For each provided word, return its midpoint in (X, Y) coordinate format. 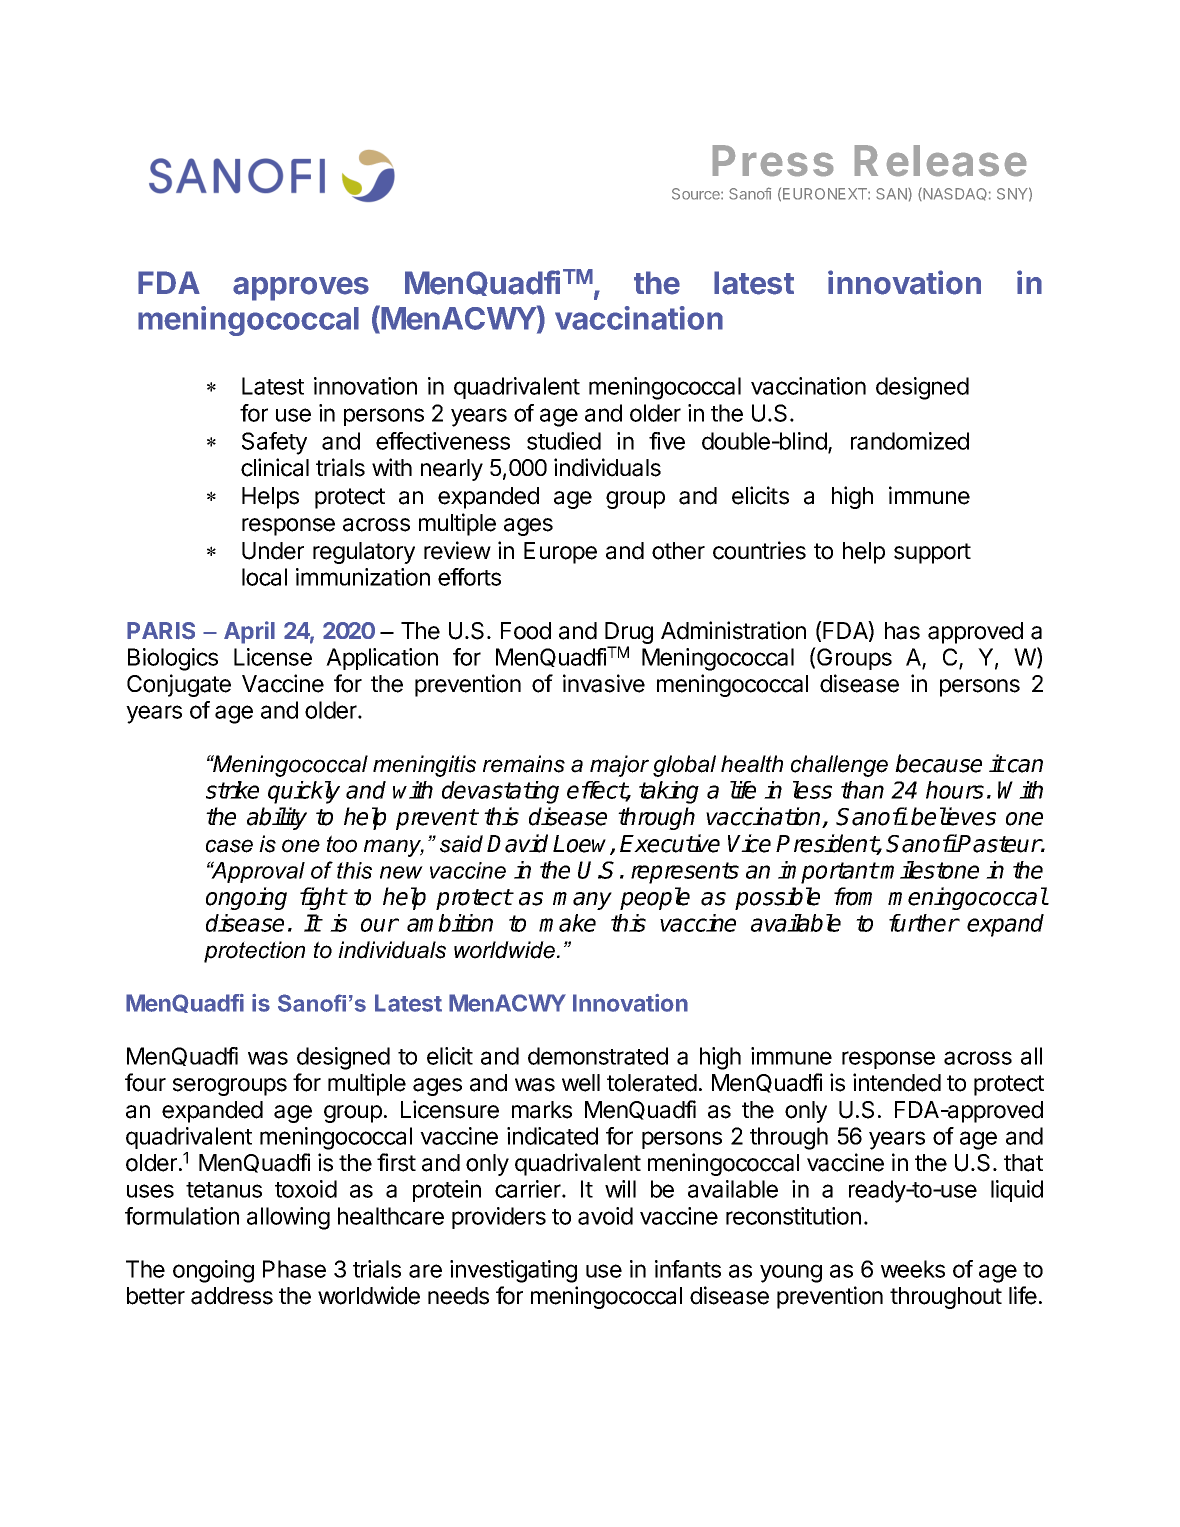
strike (232, 790)
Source (697, 194)
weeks (913, 1269)
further (924, 923)
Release (940, 160)
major (619, 766)
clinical (275, 467)
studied (564, 441)
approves (301, 289)
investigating (513, 1271)
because (938, 763)
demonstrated (598, 1056)
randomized (910, 441)
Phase (294, 1269)
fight (323, 898)
